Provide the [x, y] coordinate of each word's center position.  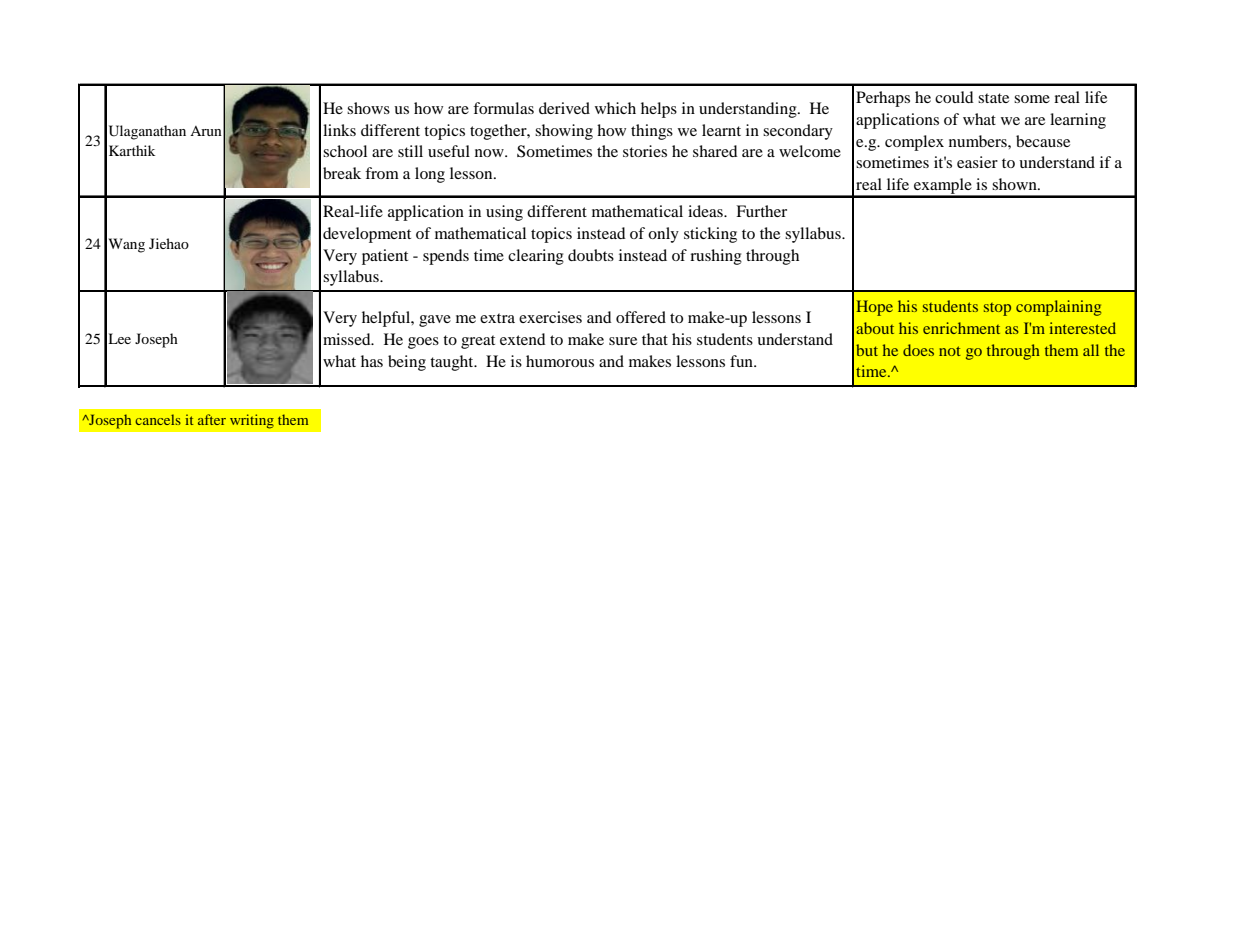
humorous [560, 361]
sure [623, 341]
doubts [591, 255]
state [993, 98]
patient [385, 257]
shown [1015, 184]
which [615, 108]
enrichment [961, 328]
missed [348, 339]
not [950, 351]
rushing [716, 257]
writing [252, 421]
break [342, 173]
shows [368, 108]
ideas [706, 211]
